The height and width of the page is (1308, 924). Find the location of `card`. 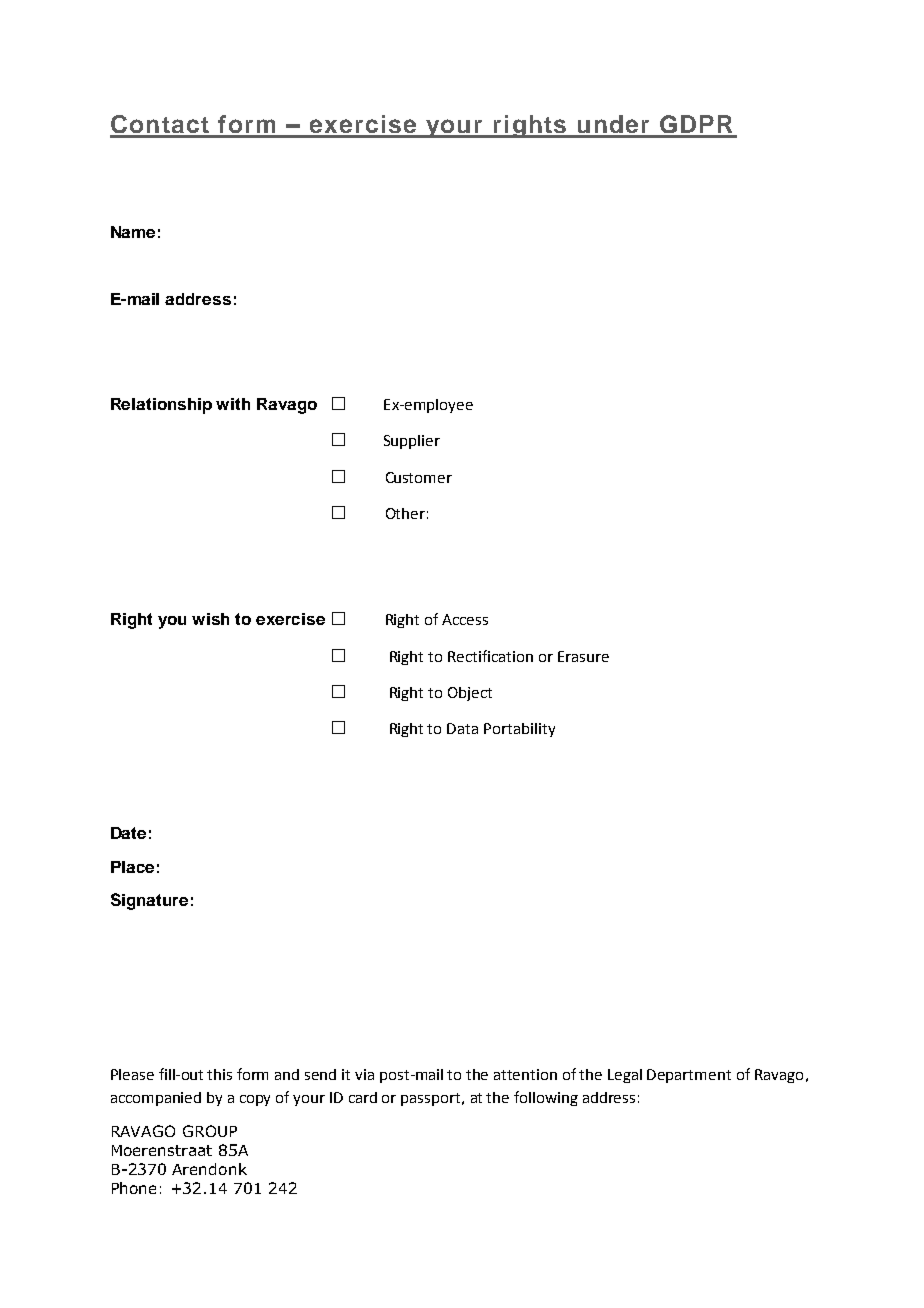

card is located at coordinates (363, 1097).
